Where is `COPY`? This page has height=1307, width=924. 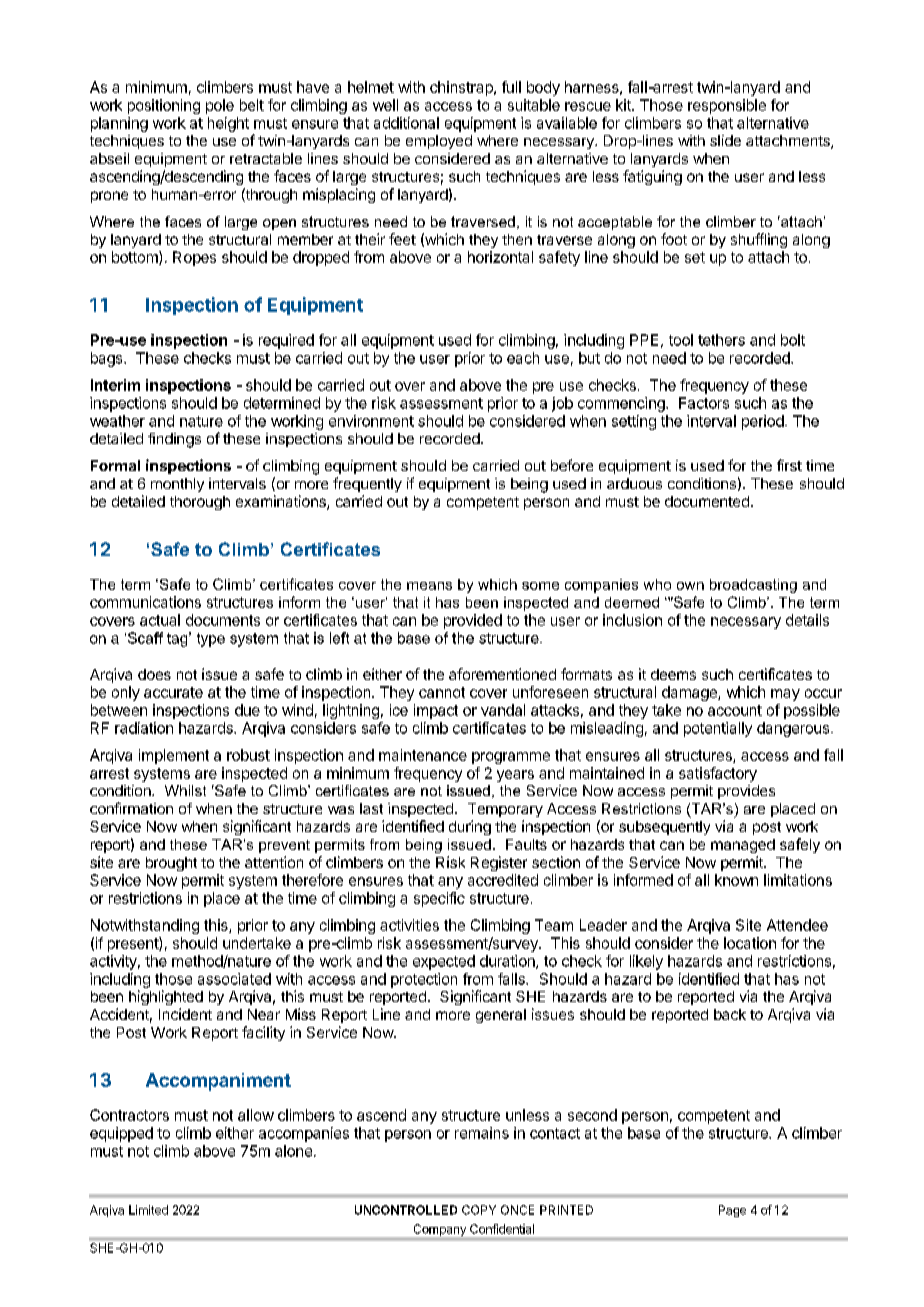 COPY is located at coordinates (479, 1210).
